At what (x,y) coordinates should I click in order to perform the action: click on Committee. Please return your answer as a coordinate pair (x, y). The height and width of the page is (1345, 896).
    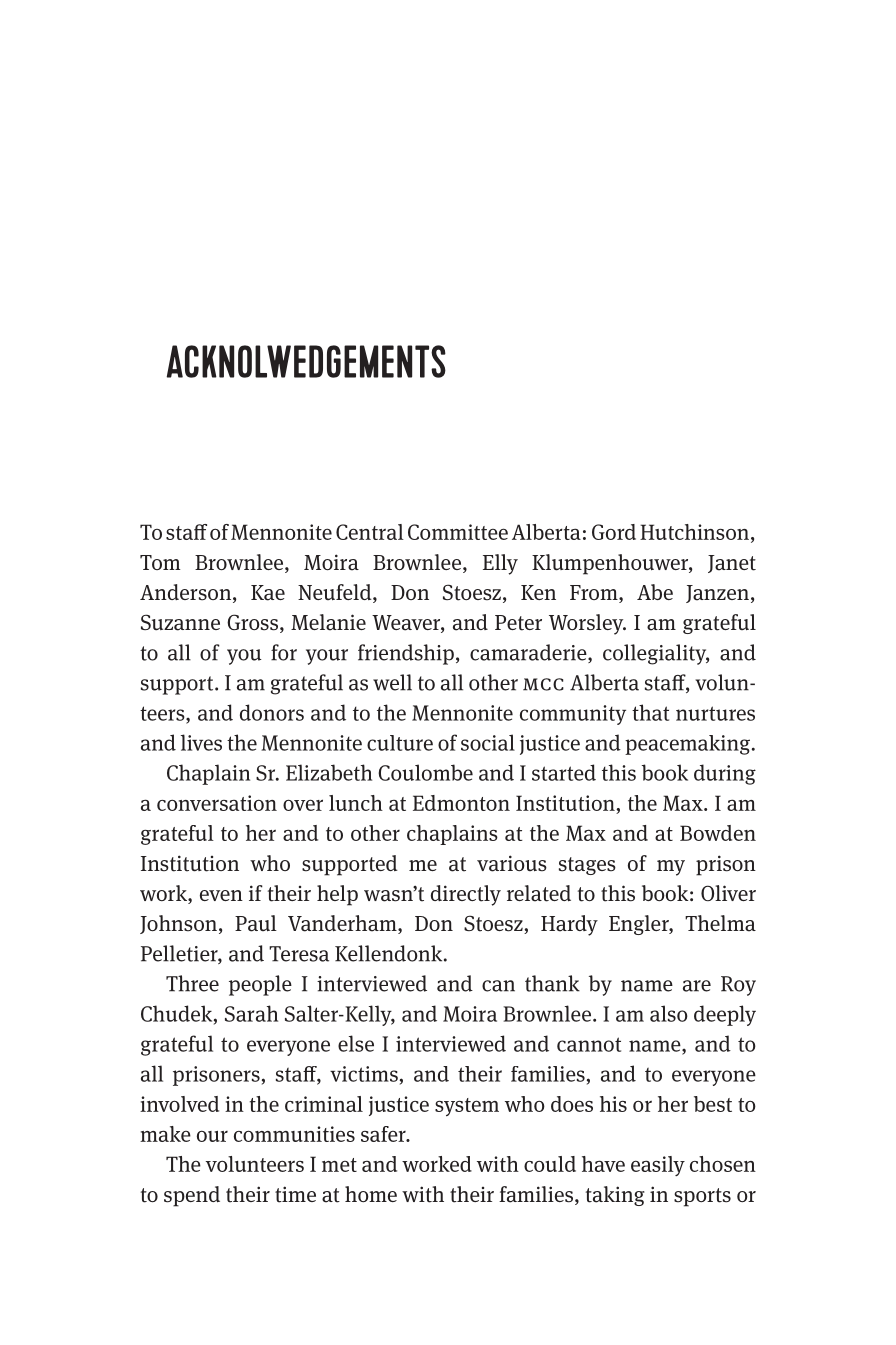
    Looking at the image, I should click on (458, 532).
